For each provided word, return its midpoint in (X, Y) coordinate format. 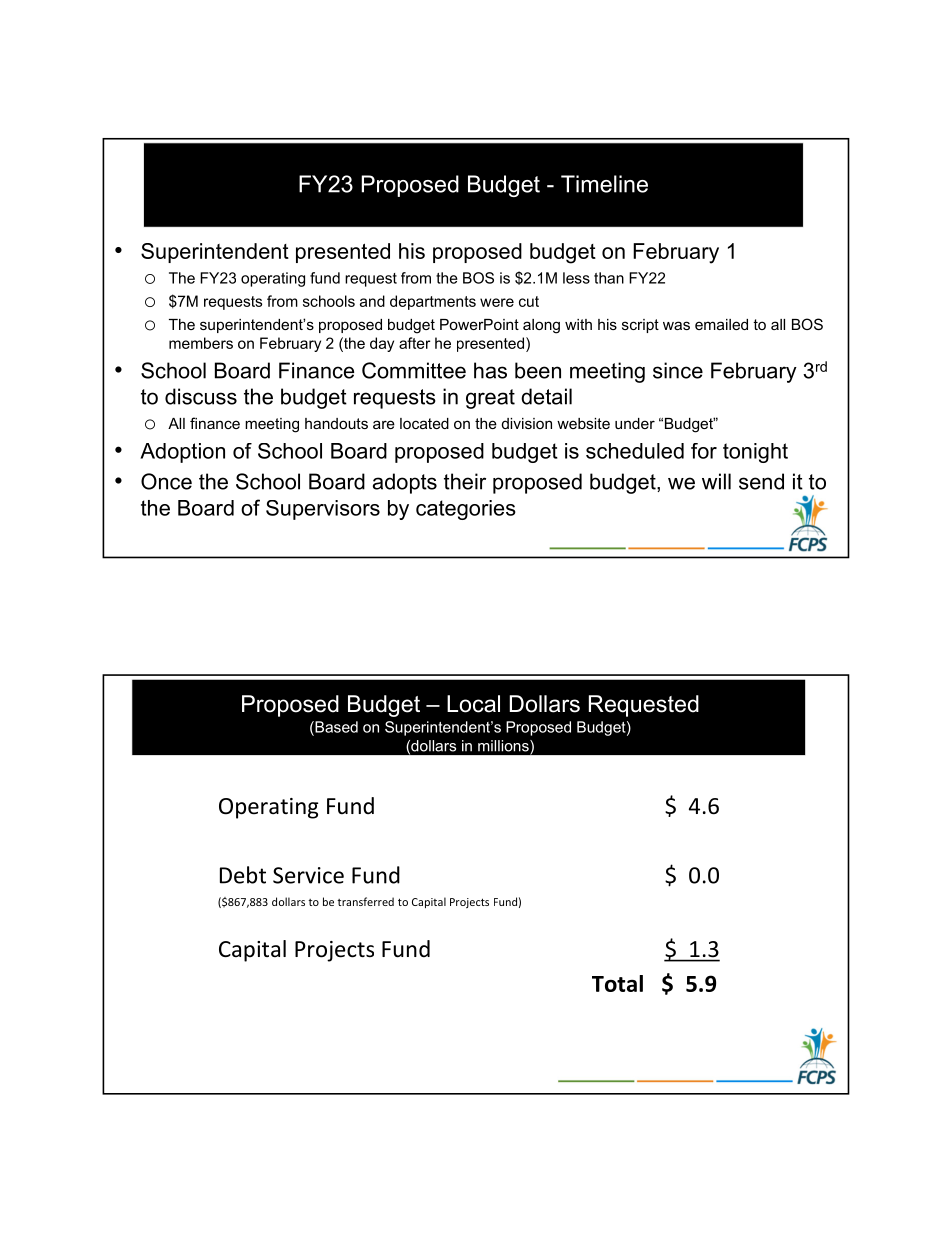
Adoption (182, 453)
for (704, 451)
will (716, 481)
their (465, 481)
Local (473, 704)
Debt (243, 875)
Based (335, 727)
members (201, 343)
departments (433, 302)
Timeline (604, 184)
